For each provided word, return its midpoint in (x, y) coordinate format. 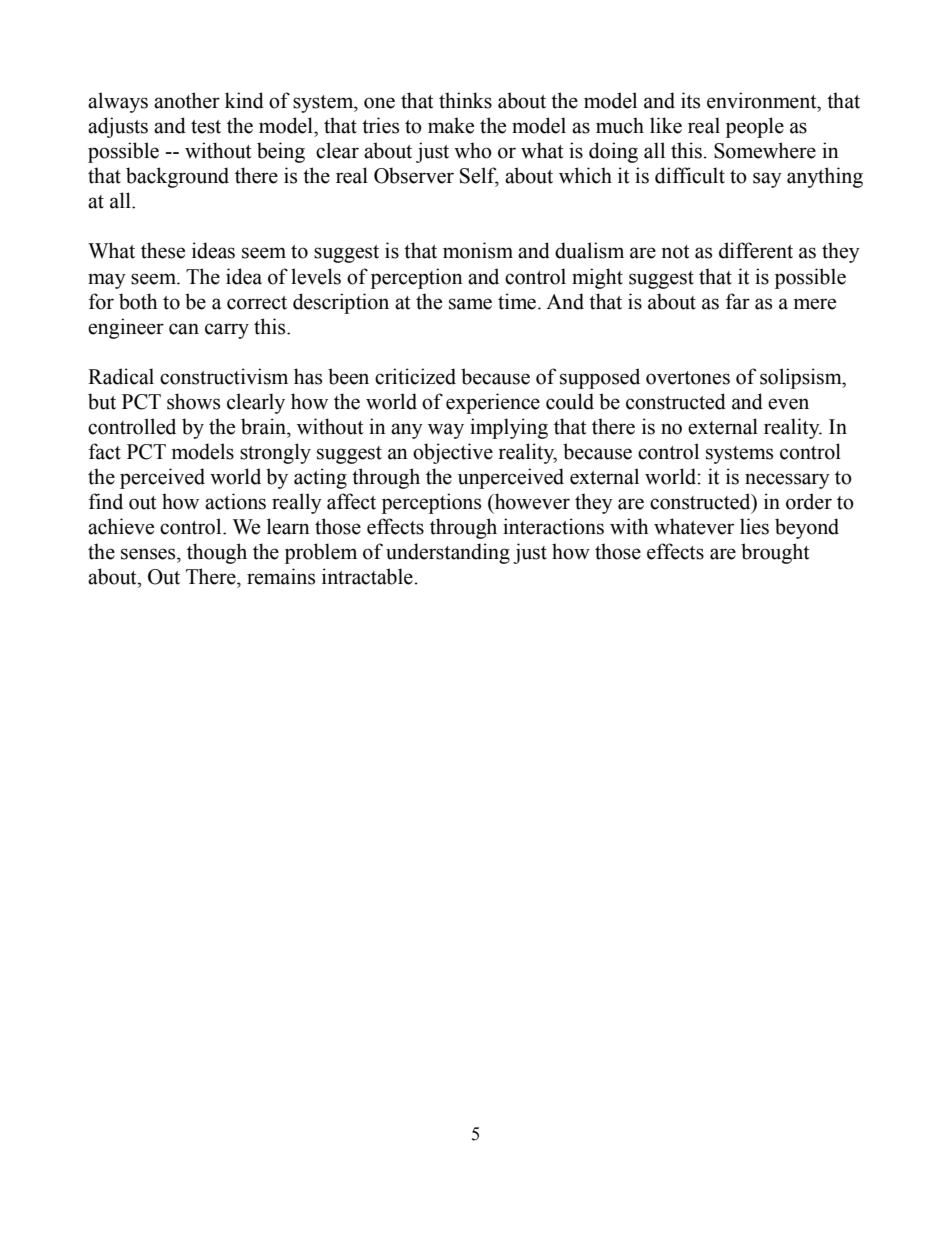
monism (478, 250)
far (738, 301)
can (184, 329)
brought (775, 553)
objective (453, 453)
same (470, 304)
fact (105, 451)
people (755, 127)
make (451, 125)
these (163, 250)
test (206, 127)
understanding (448, 553)
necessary (787, 481)
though (217, 553)
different (756, 250)
